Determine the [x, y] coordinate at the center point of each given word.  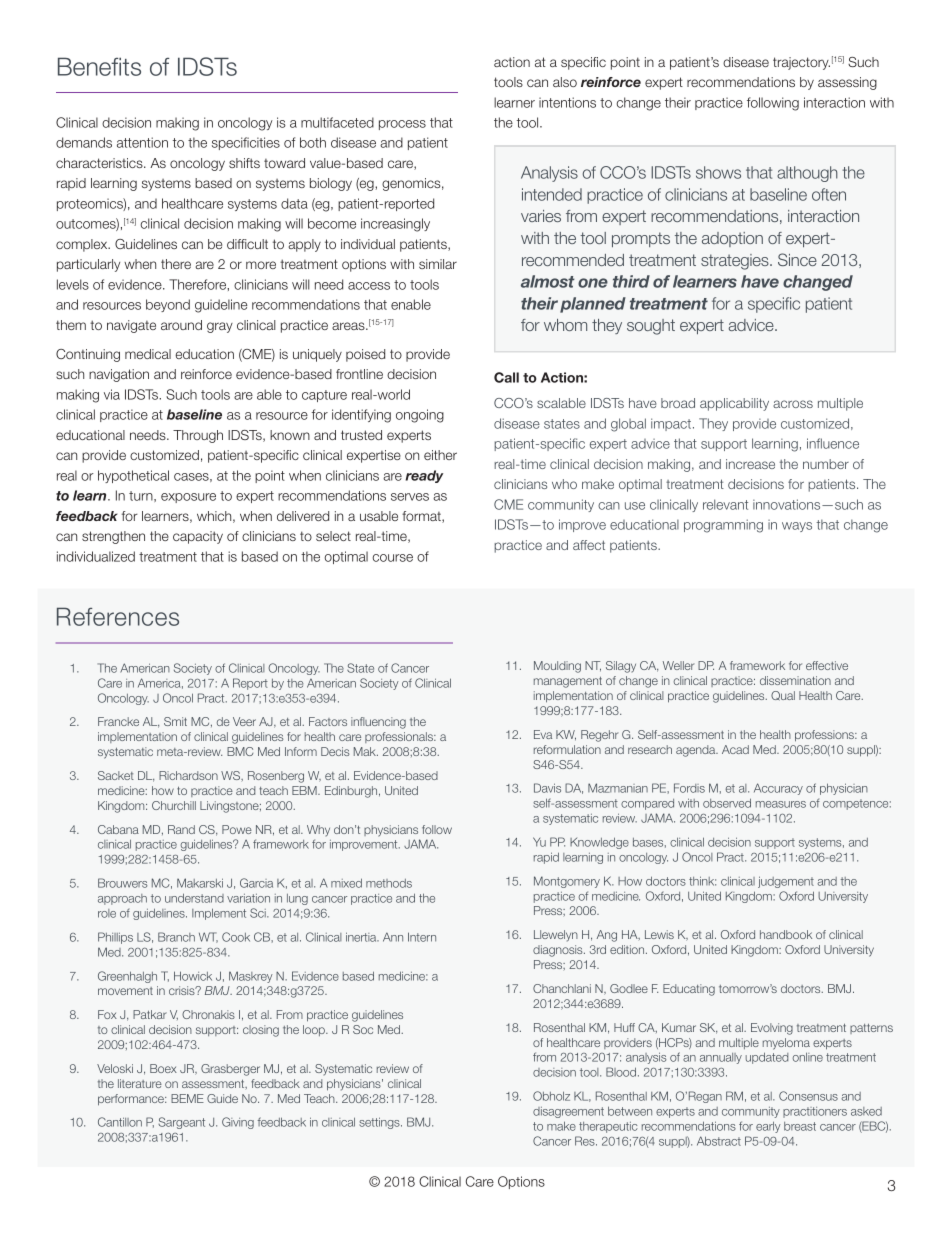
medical [148, 354]
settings [380, 1123]
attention [142, 142]
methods [389, 883]
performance [132, 1100]
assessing [847, 83]
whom [565, 325]
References [118, 616]
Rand [181, 829]
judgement [786, 882]
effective [827, 665]
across [793, 404]
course [393, 558]
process [402, 125]
